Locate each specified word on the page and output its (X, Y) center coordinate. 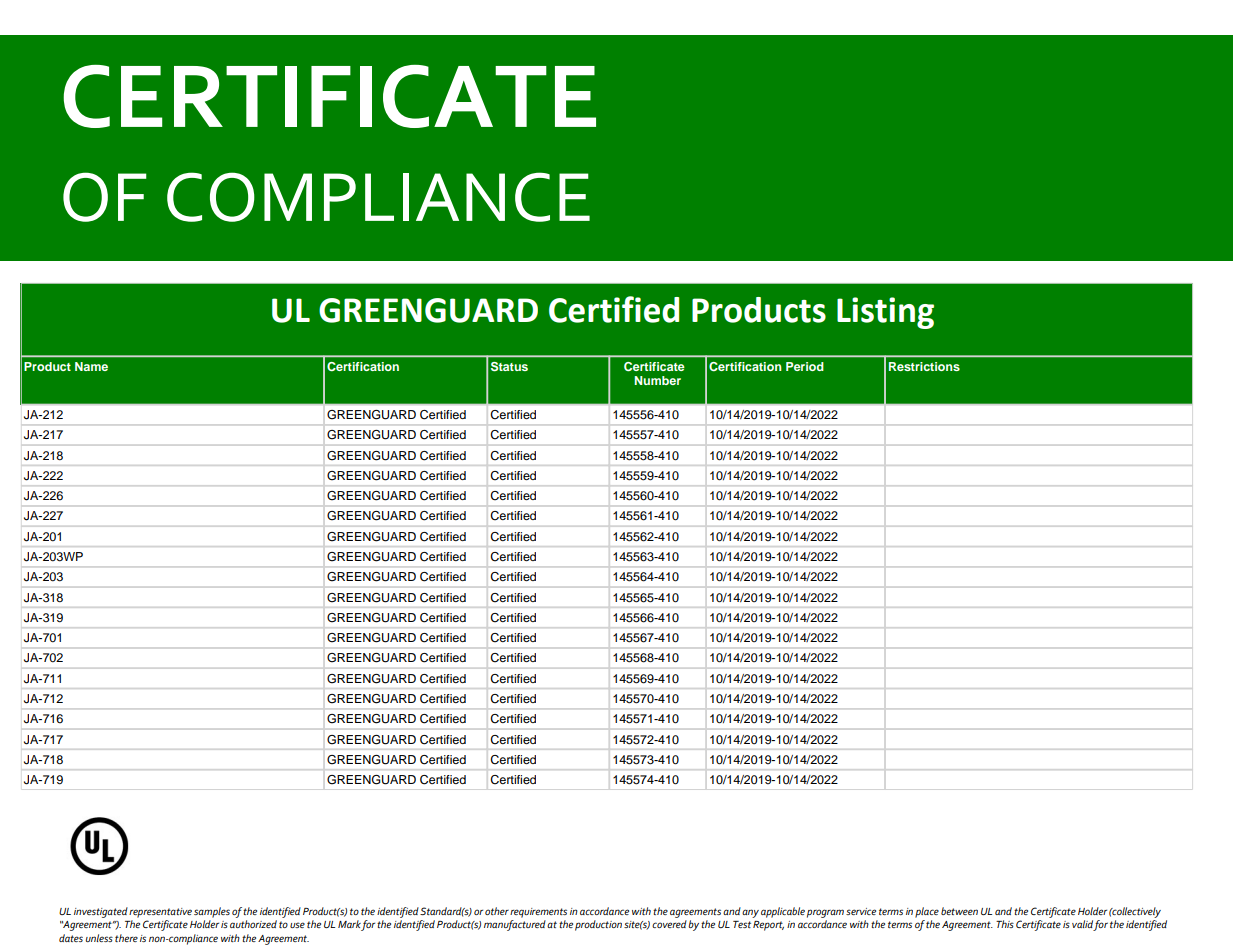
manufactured (515, 925)
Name (91, 366)
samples (212, 912)
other (497, 911)
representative (160, 913)
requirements (538, 913)
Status (509, 367)
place (927, 912)
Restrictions (924, 366)
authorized (253, 924)
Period (805, 366)
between (959, 911)
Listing (885, 313)
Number (657, 380)
